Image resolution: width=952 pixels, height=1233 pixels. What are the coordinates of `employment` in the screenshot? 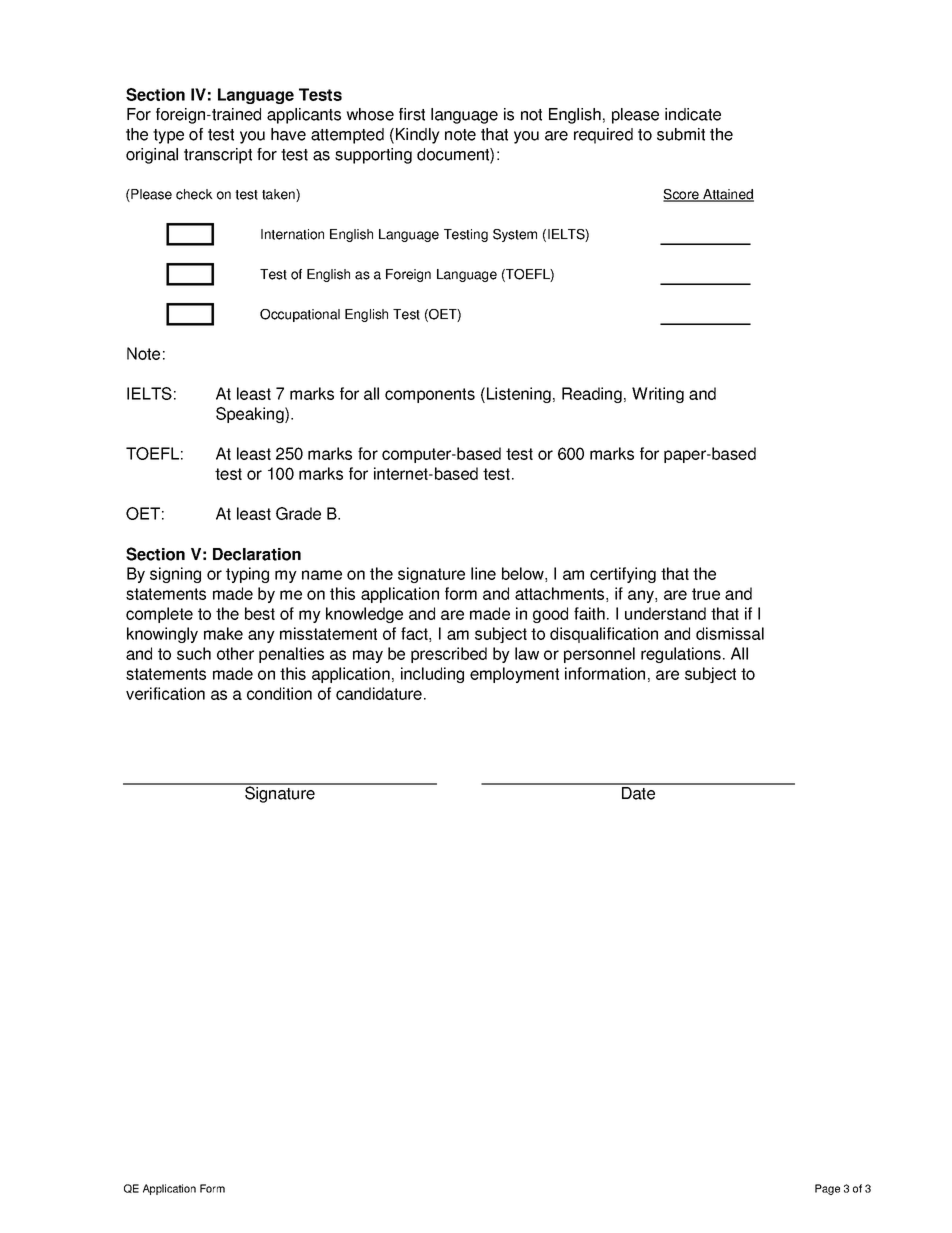 It's located at (514, 675).
